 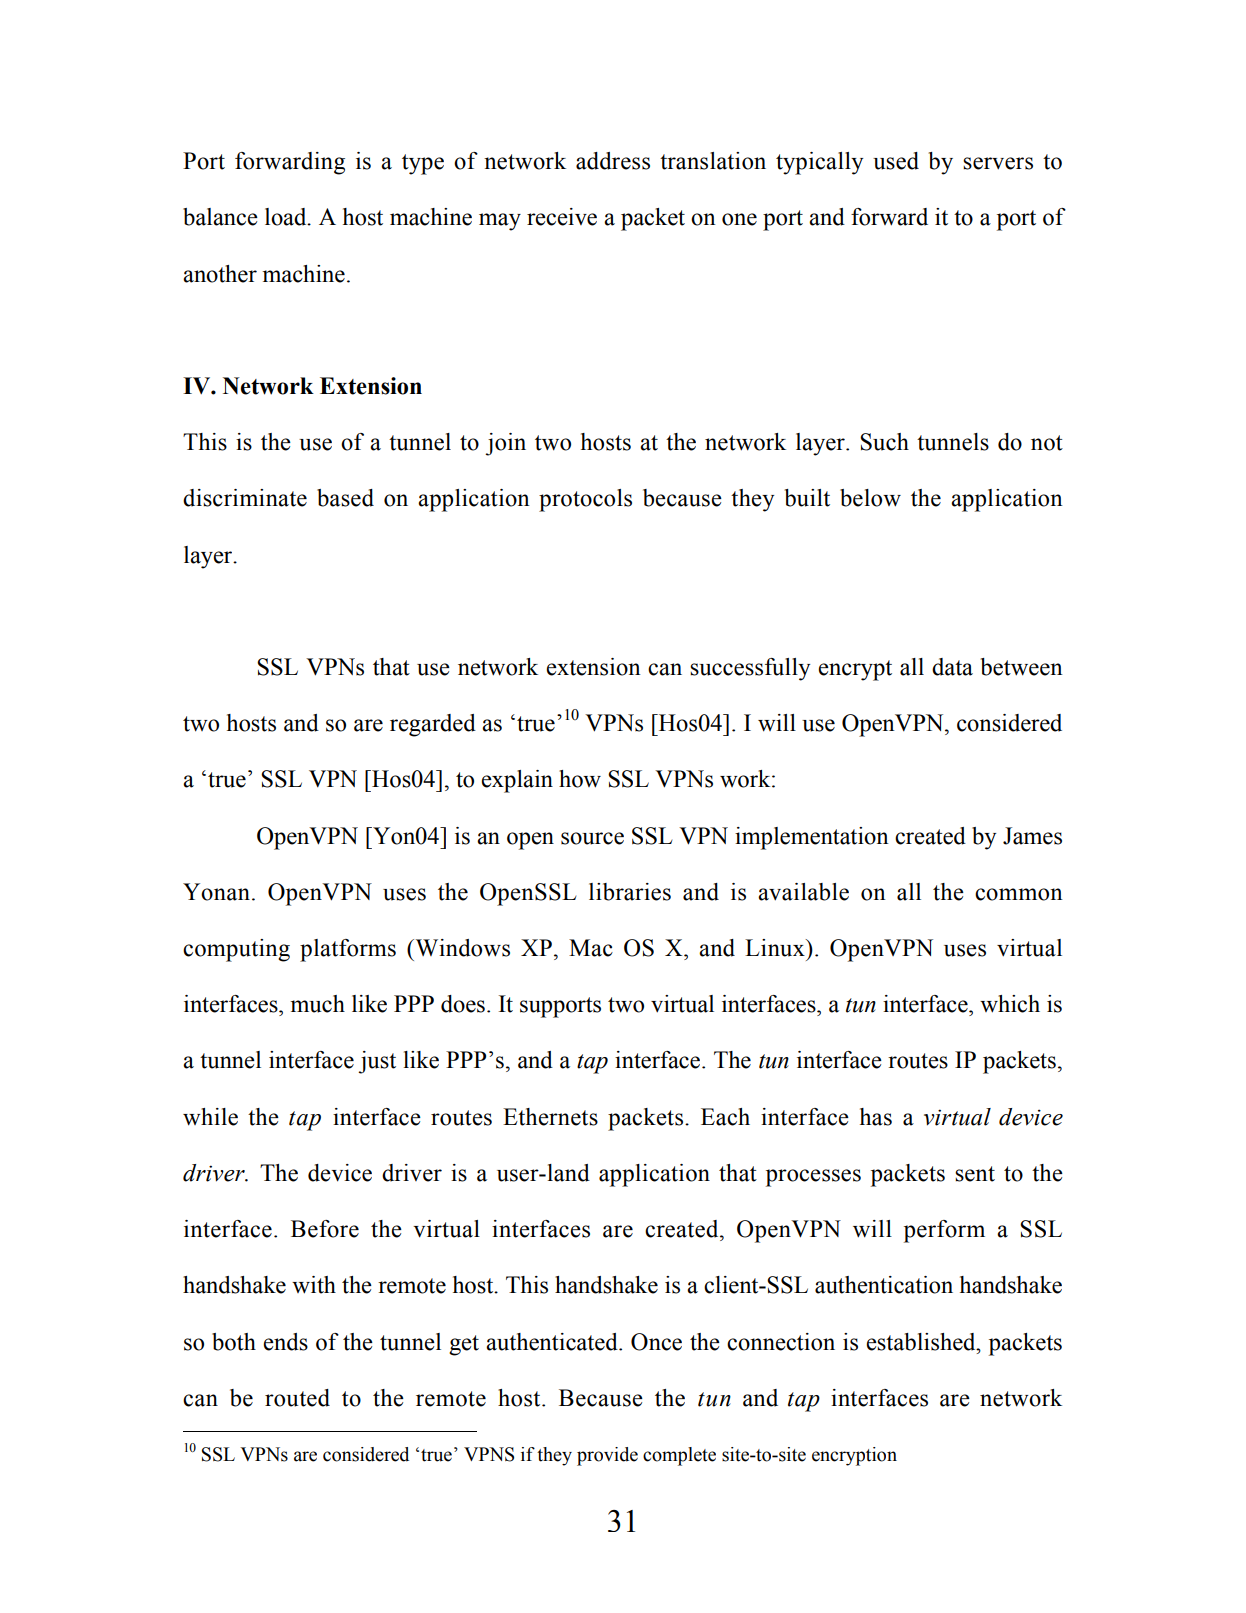 What do you see at coordinates (345, 498) in the image?
I see `based` at bounding box center [345, 498].
